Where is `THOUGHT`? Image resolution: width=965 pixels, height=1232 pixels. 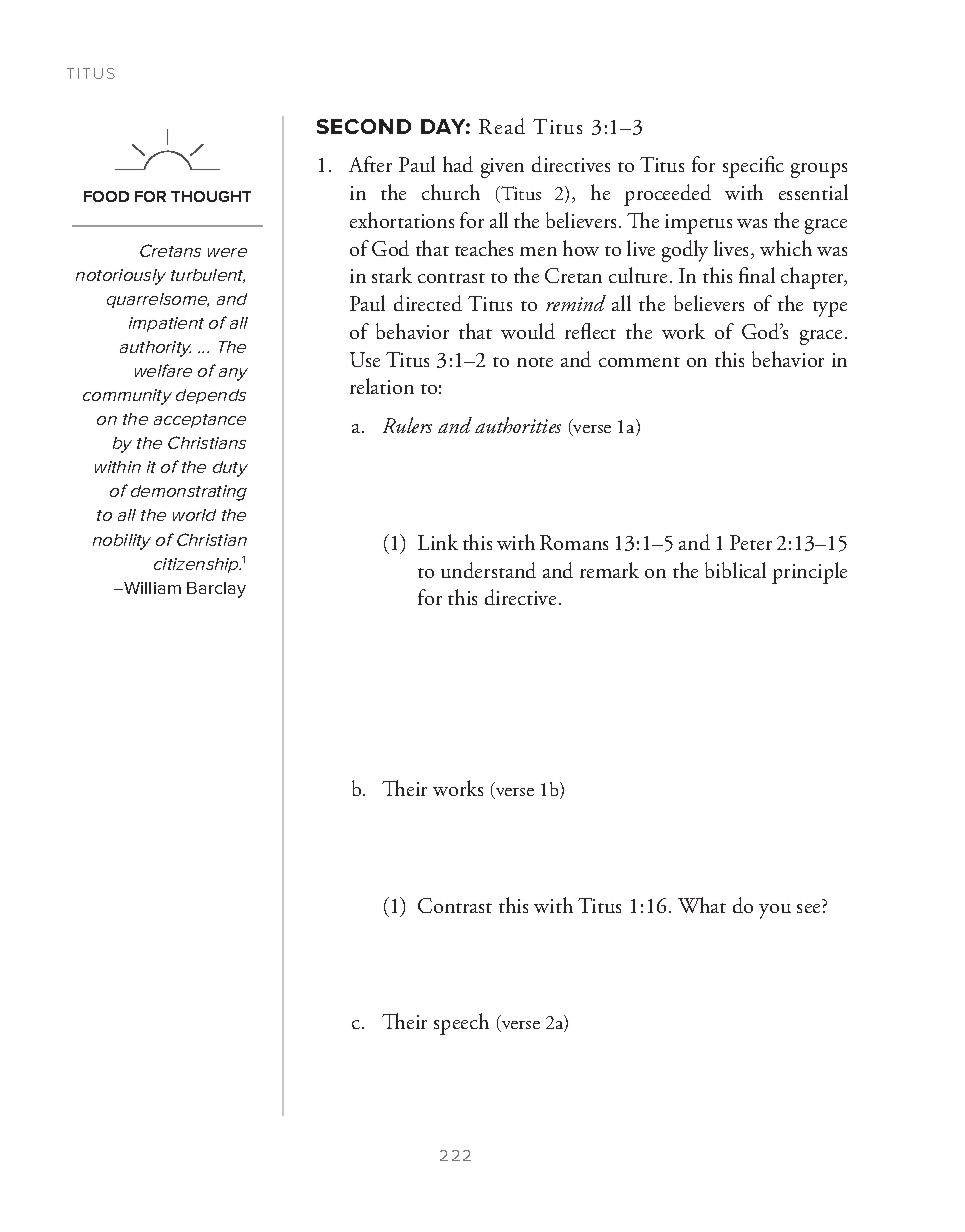 THOUGHT is located at coordinates (211, 196).
